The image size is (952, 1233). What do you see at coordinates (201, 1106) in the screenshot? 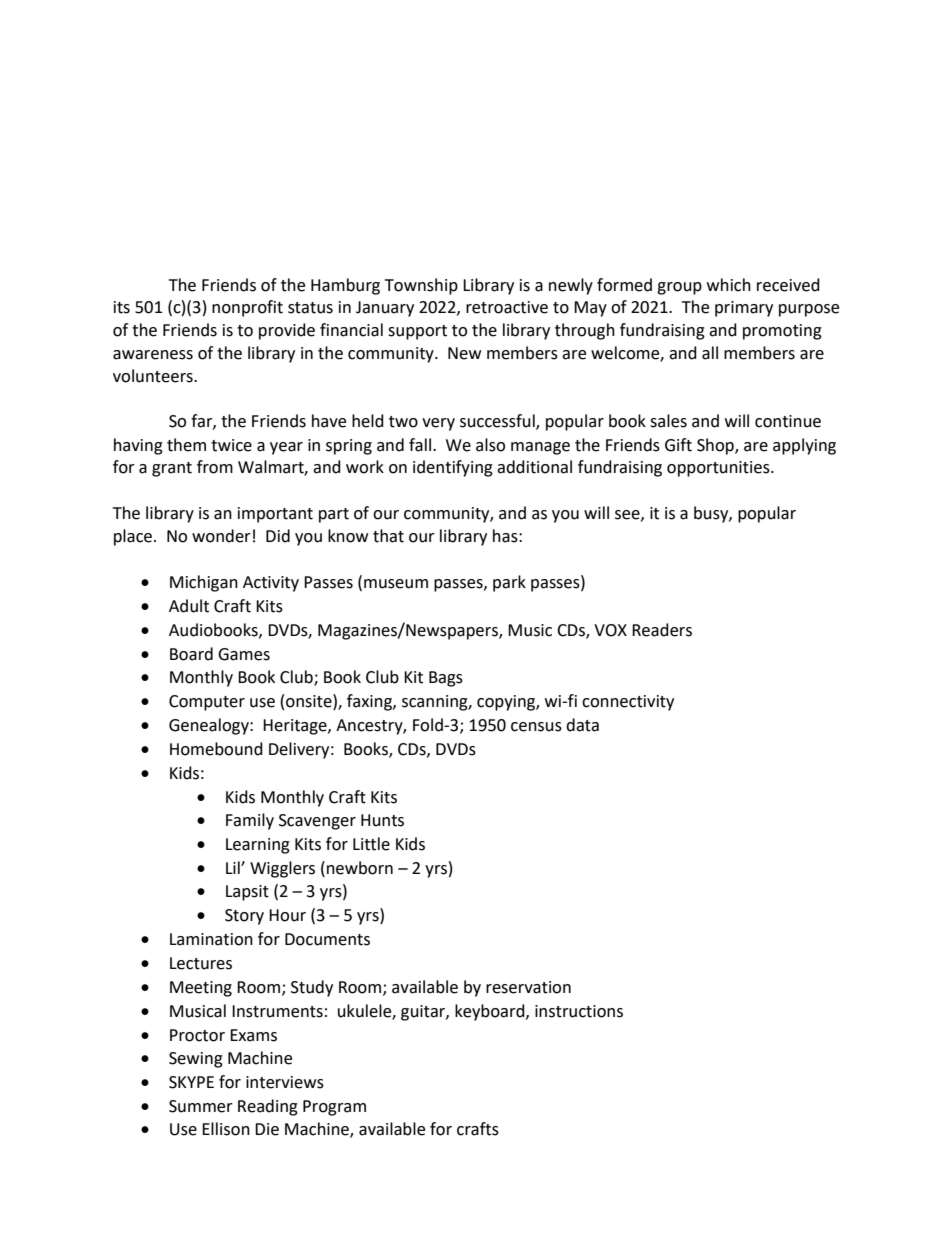
I see `Summer` at bounding box center [201, 1106].
